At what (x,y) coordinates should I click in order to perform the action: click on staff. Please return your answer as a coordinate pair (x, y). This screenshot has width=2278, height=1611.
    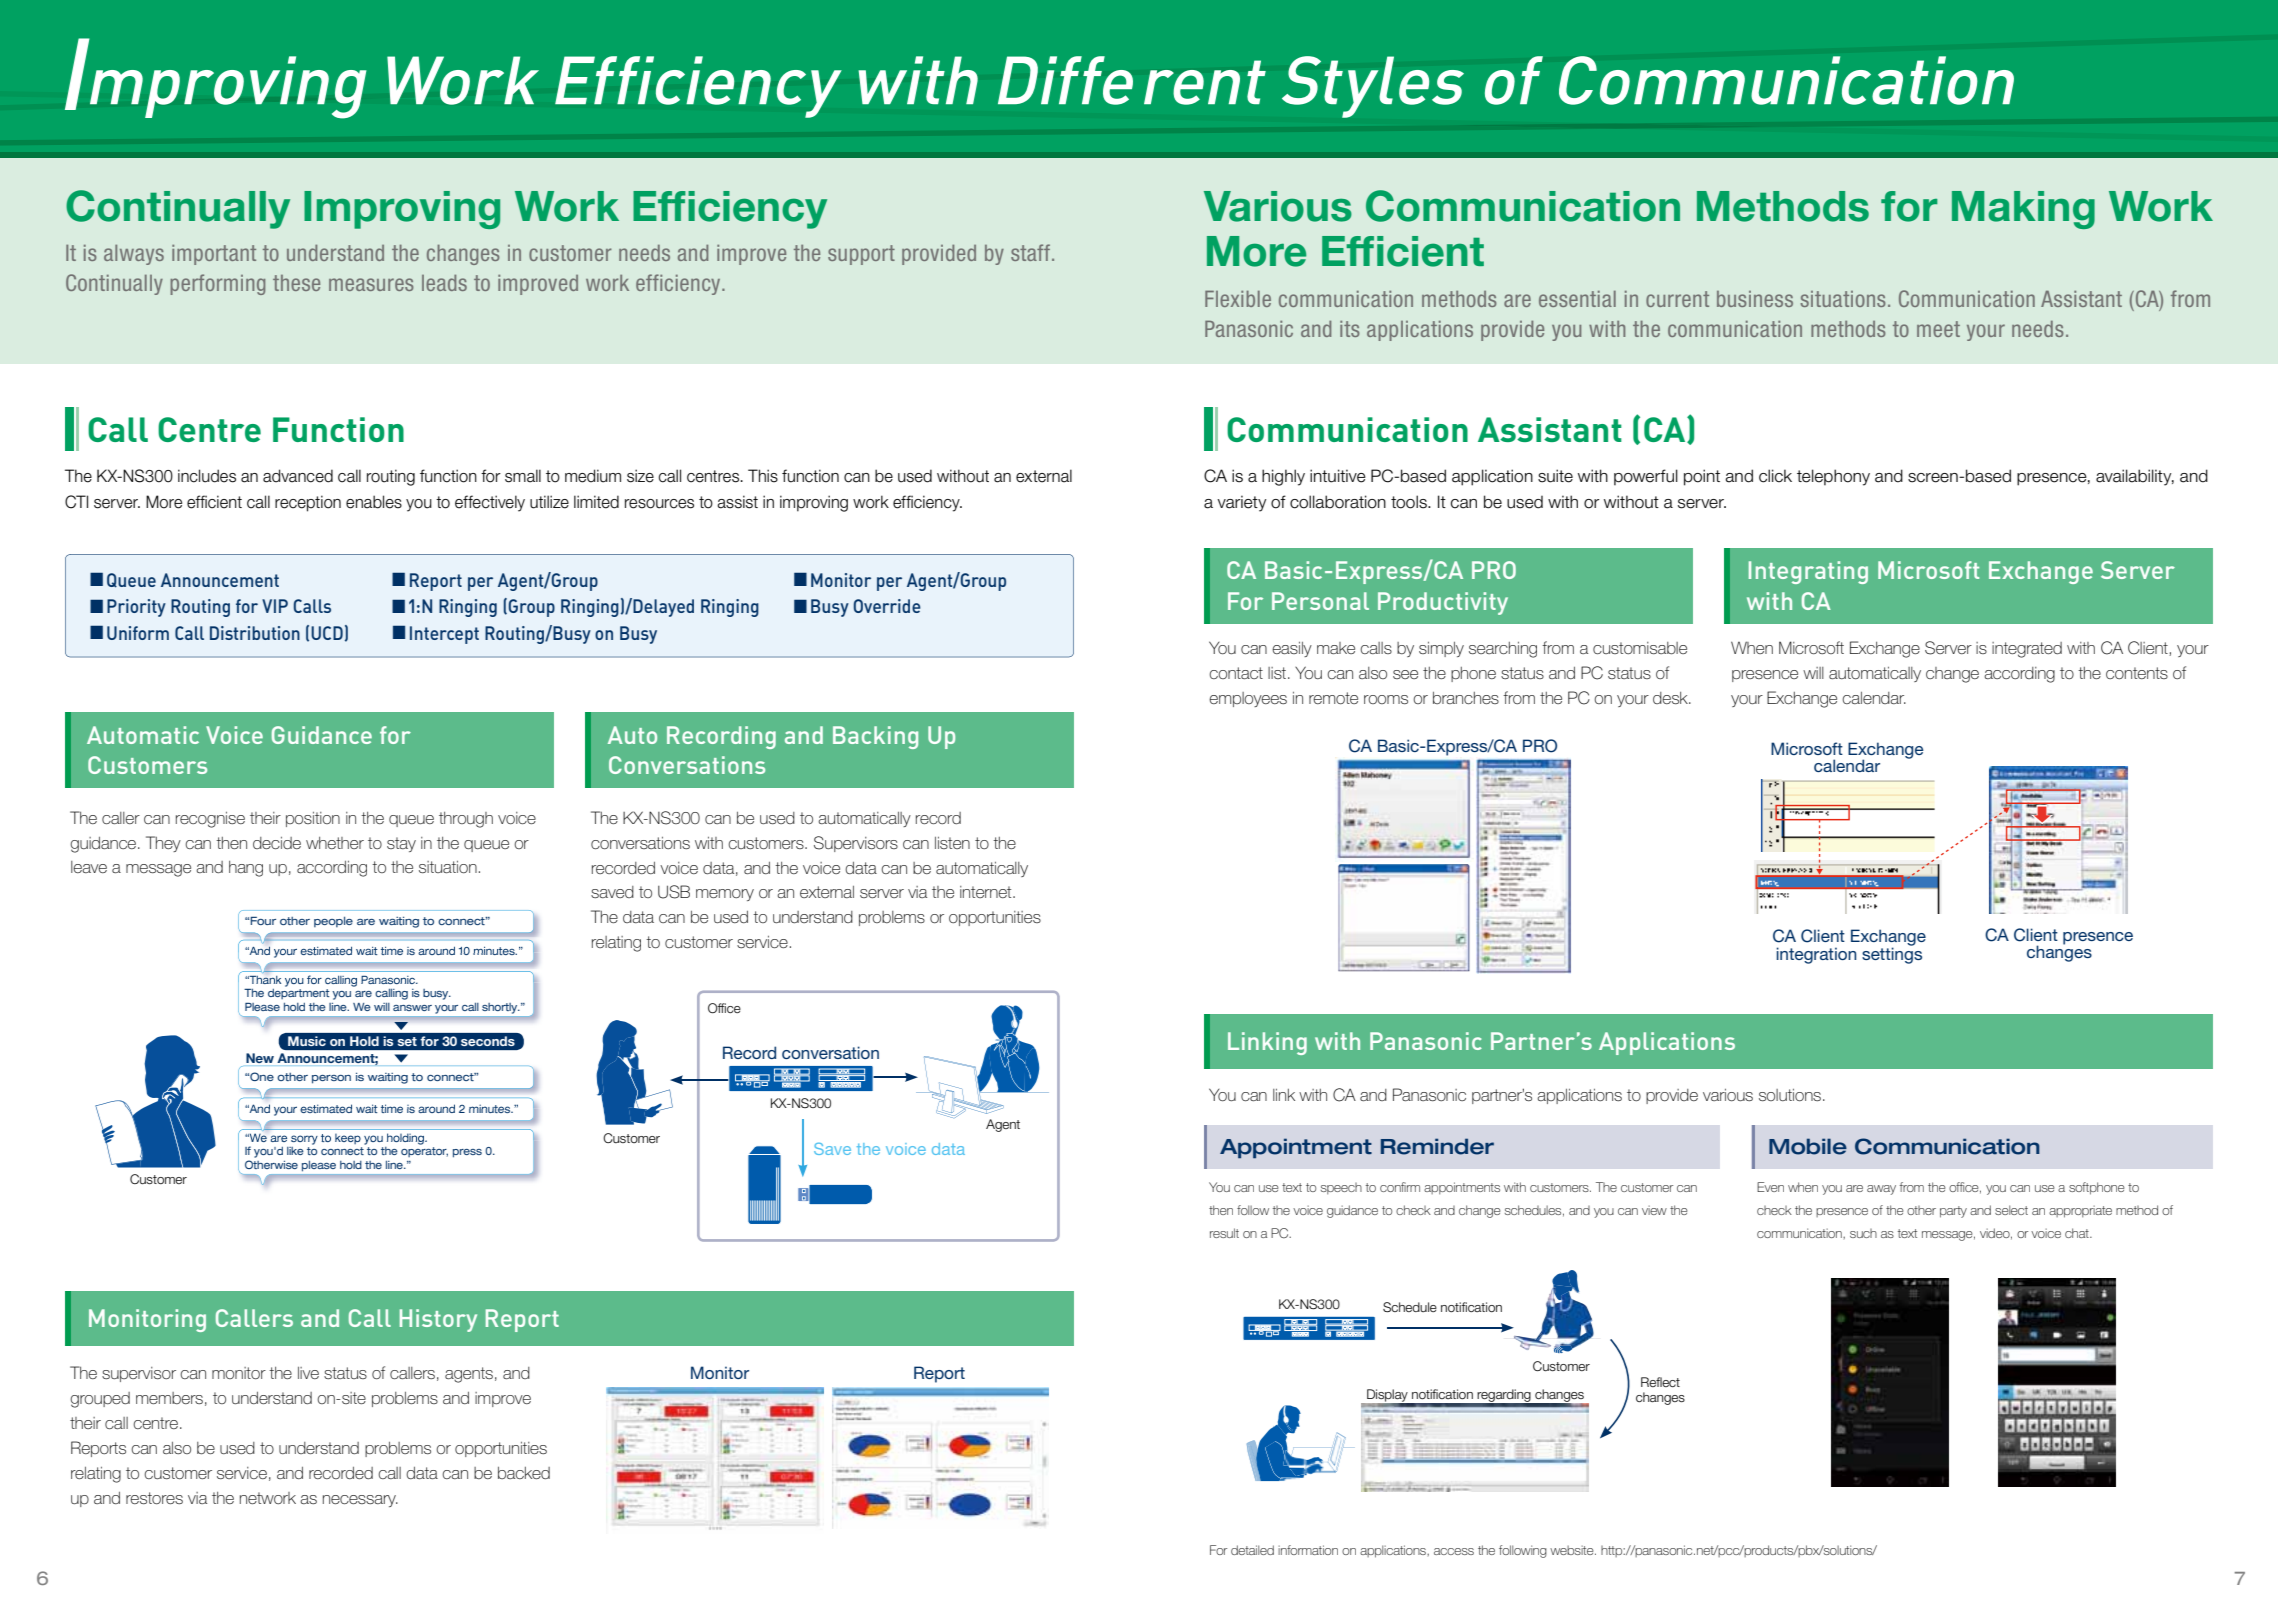
    Looking at the image, I should click on (1030, 252).
